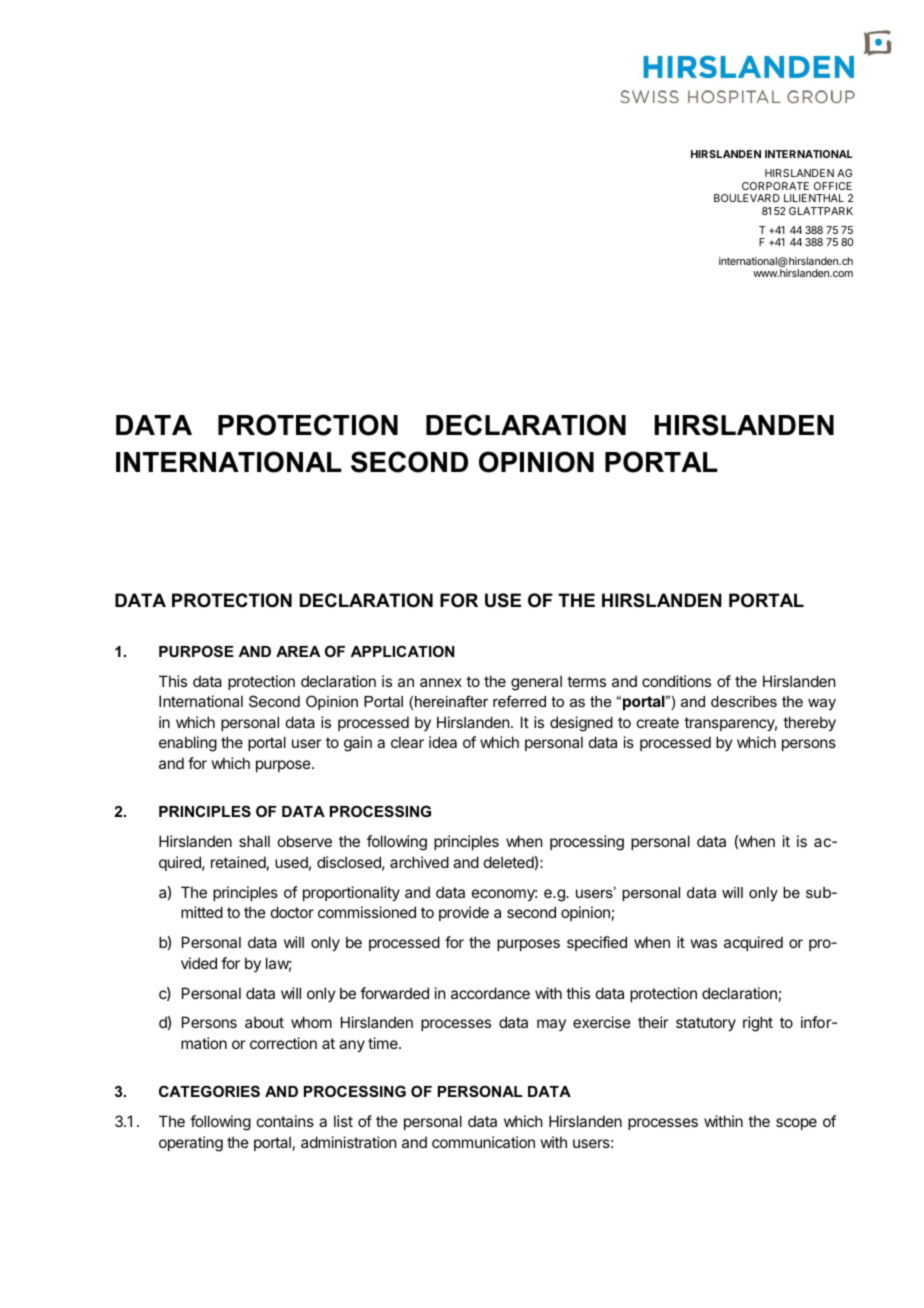 Image resolution: width=924 pixels, height=1308 pixels. What do you see at coordinates (833, 186) in the screenshot?
I see `OFFICE` at bounding box center [833, 186].
